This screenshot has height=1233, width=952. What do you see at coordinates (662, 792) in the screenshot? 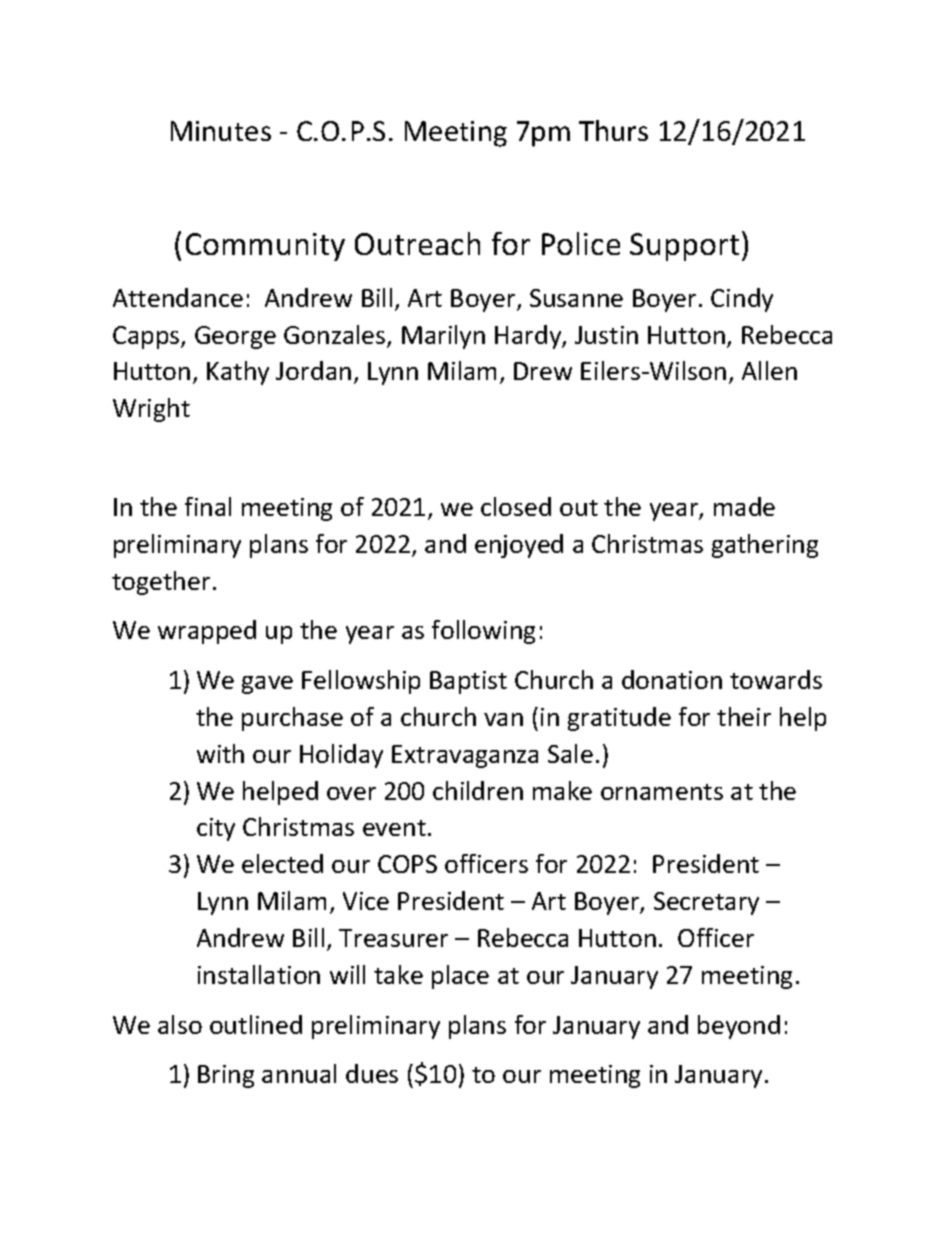
I see `ornaments` at bounding box center [662, 792].
